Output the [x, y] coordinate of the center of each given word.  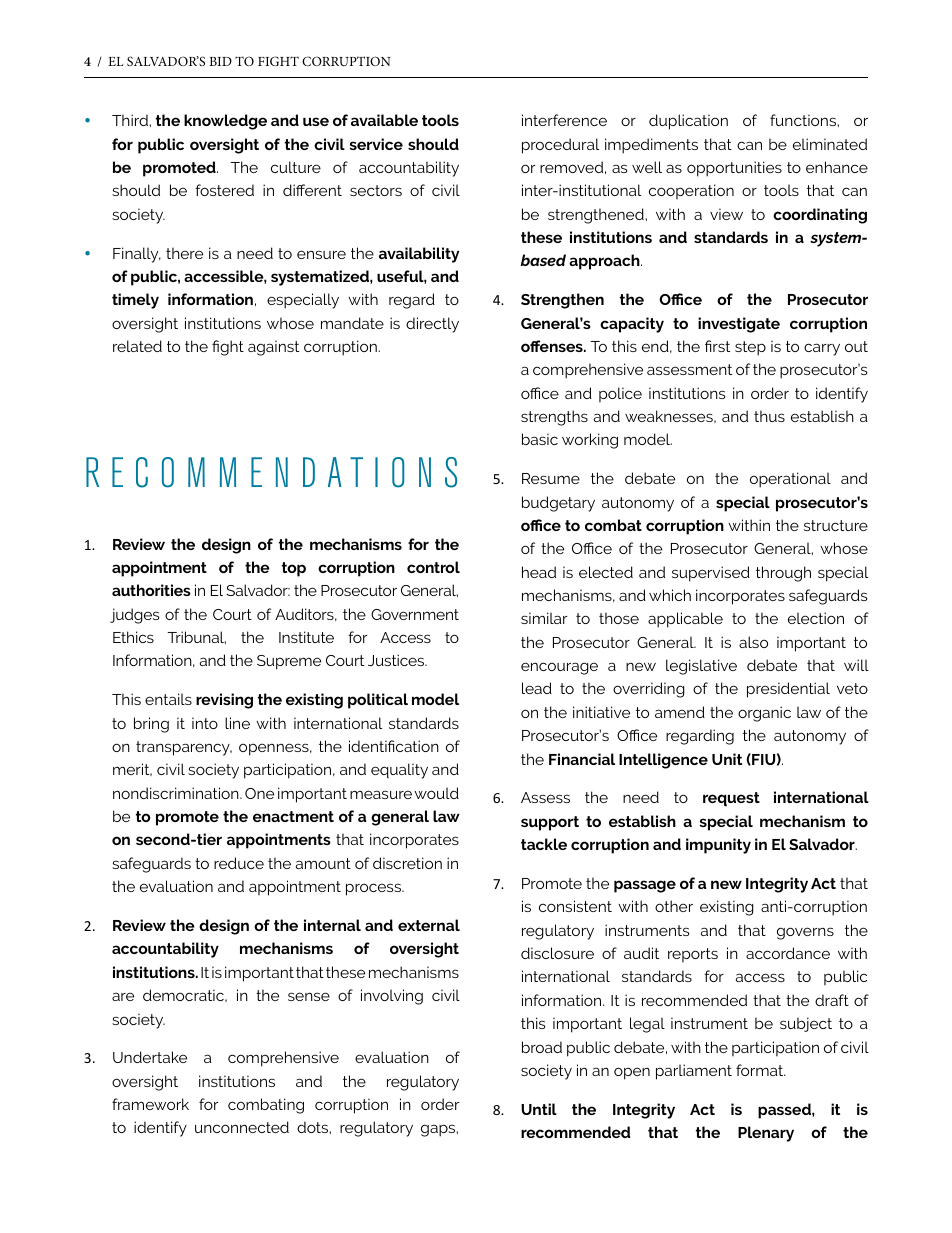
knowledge [225, 122]
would [436, 793]
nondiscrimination [177, 793]
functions [804, 120]
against [273, 348]
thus [769, 416]
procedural [560, 146]
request [731, 799]
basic [540, 439]
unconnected [242, 1127]
